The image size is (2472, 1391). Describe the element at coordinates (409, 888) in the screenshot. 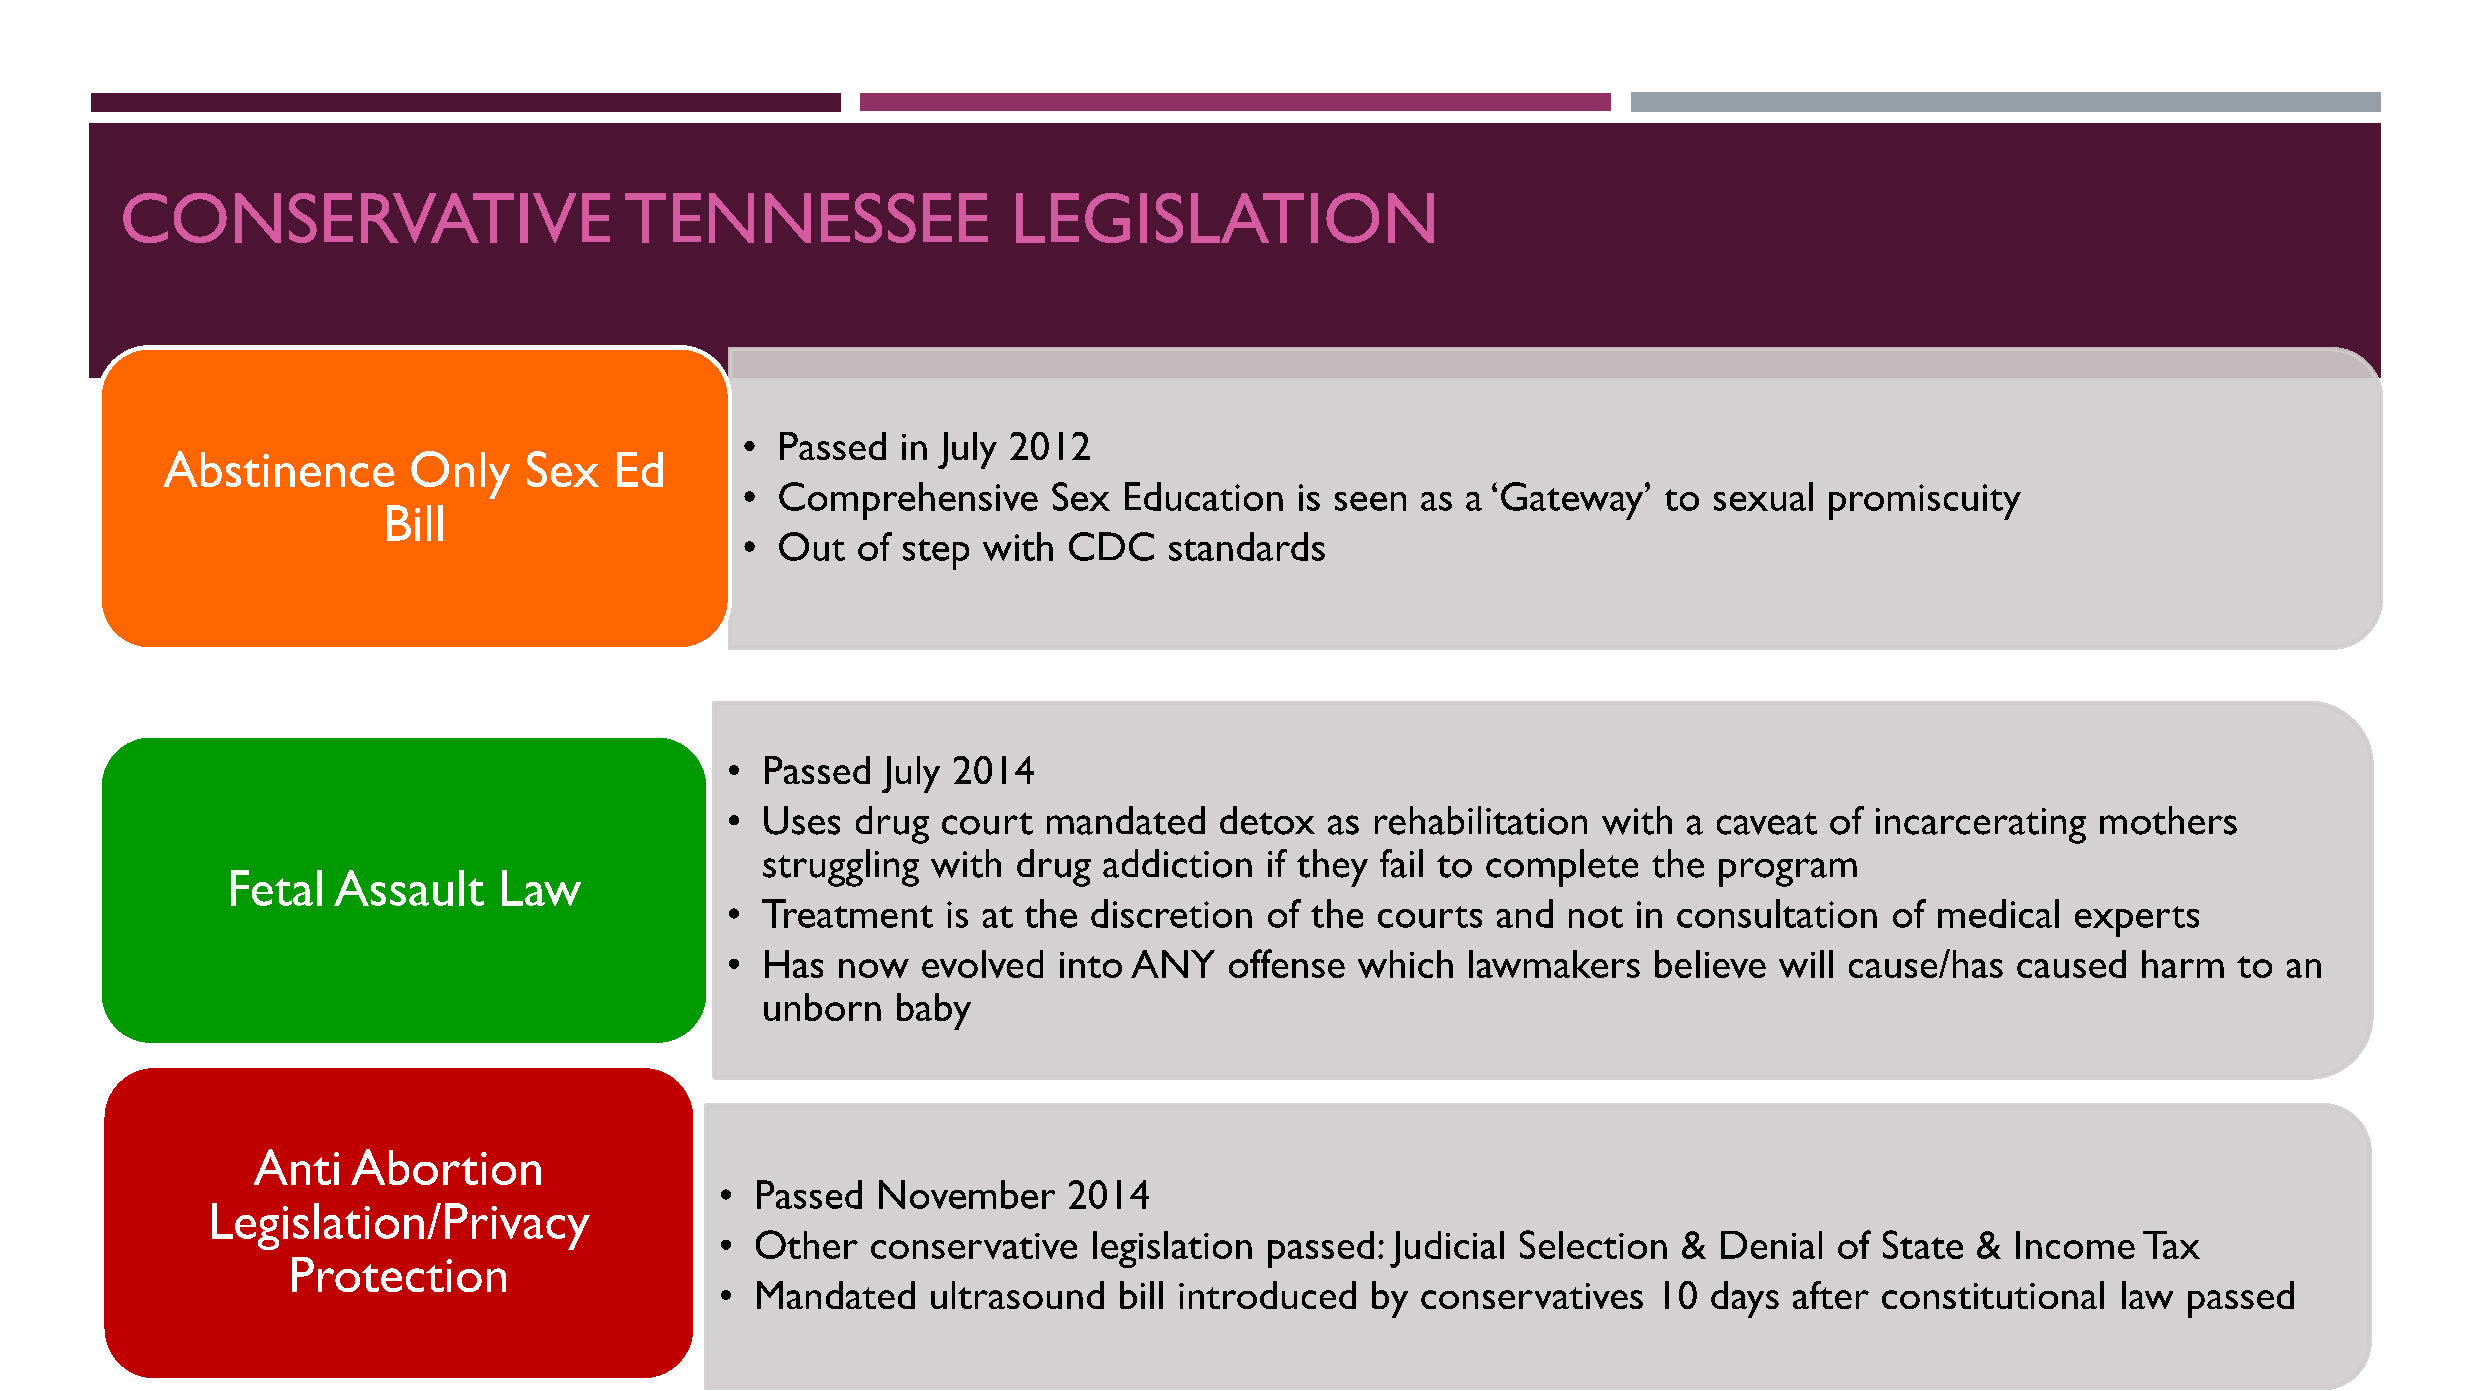

I see `Assault` at that location.
